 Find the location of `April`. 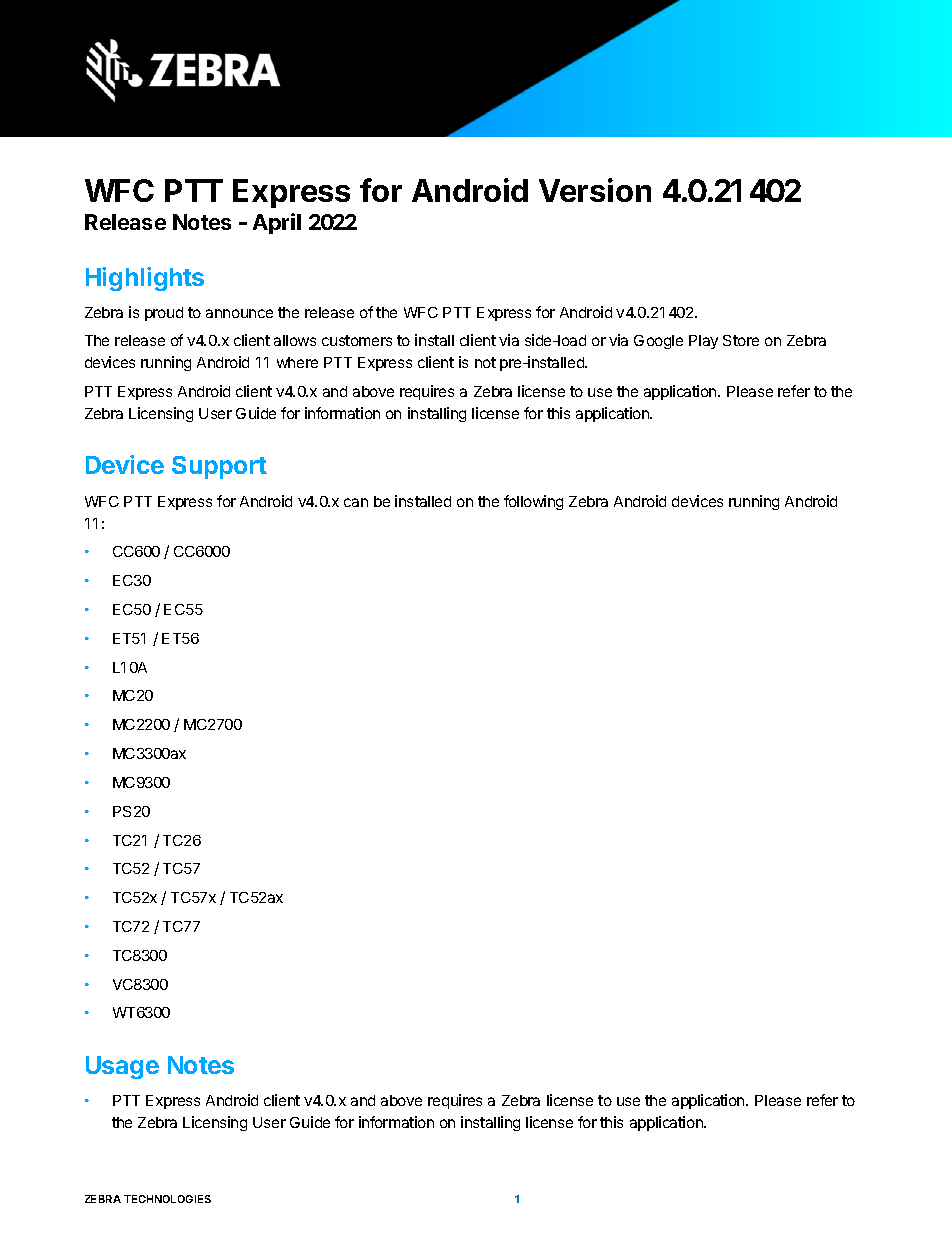

April is located at coordinates (277, 223).
